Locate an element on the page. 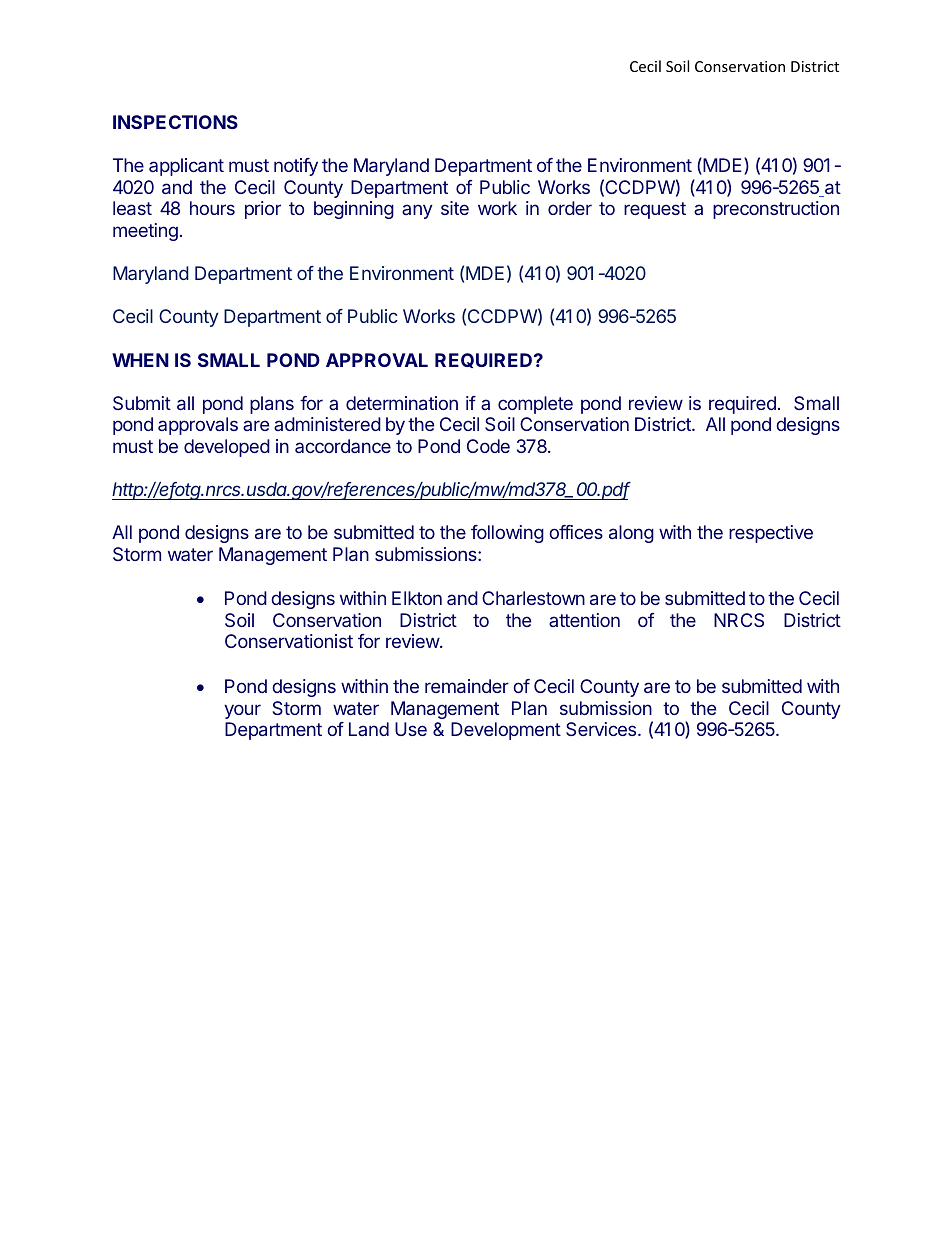  INSPECTIONS is located at coordinates (175, 122).
